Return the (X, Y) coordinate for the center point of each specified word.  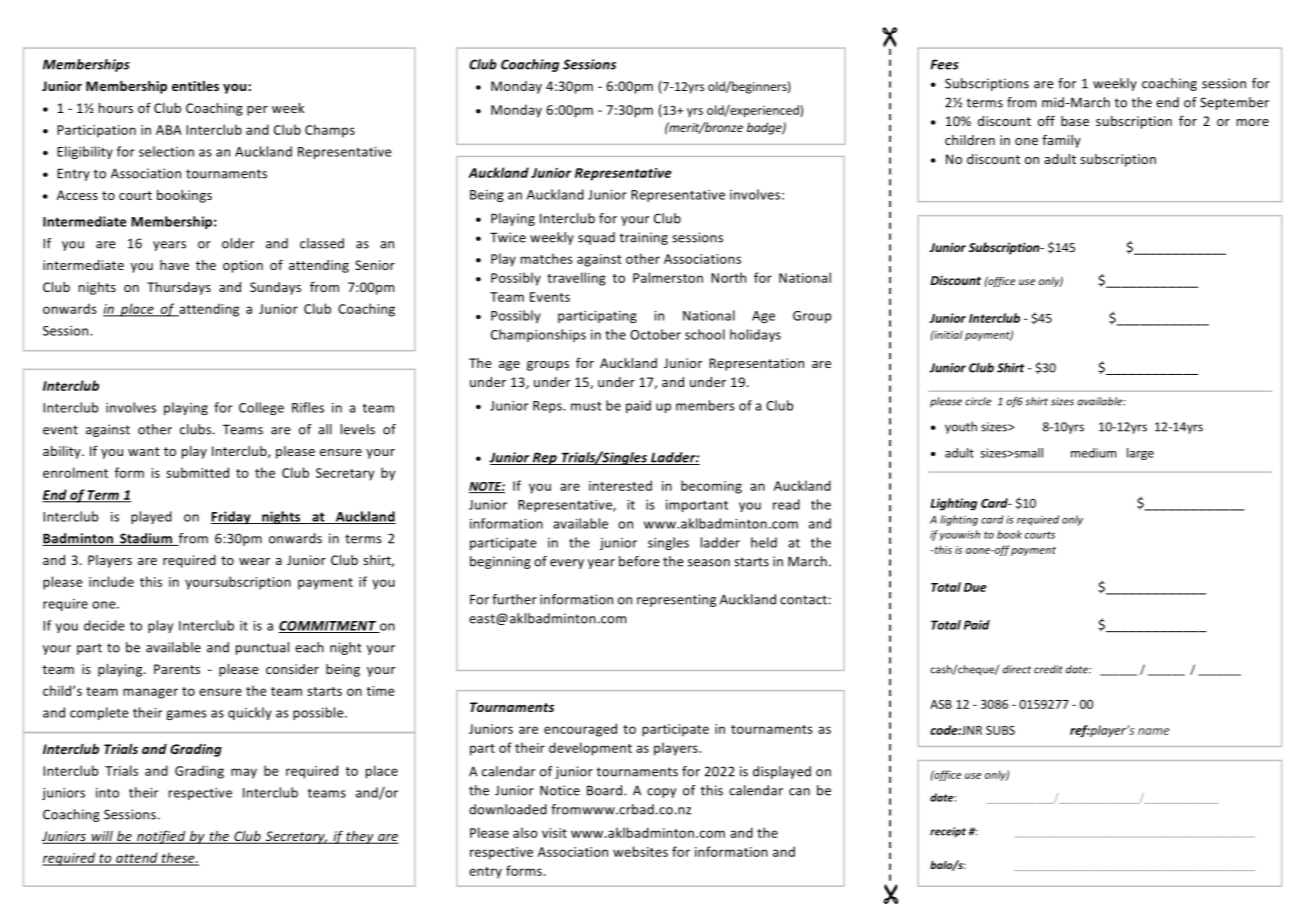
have (174, 265)
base (1075, 121)
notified (161, 837)
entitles (195, 86)
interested (620, 485)
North (728, 277)
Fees (944, 64)
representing (676, 600)
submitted (197, 472)
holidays (755, 335)
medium (1093, 453)
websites (640, 851)
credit (1048, 669)
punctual (262, 648)
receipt (948, 832)
